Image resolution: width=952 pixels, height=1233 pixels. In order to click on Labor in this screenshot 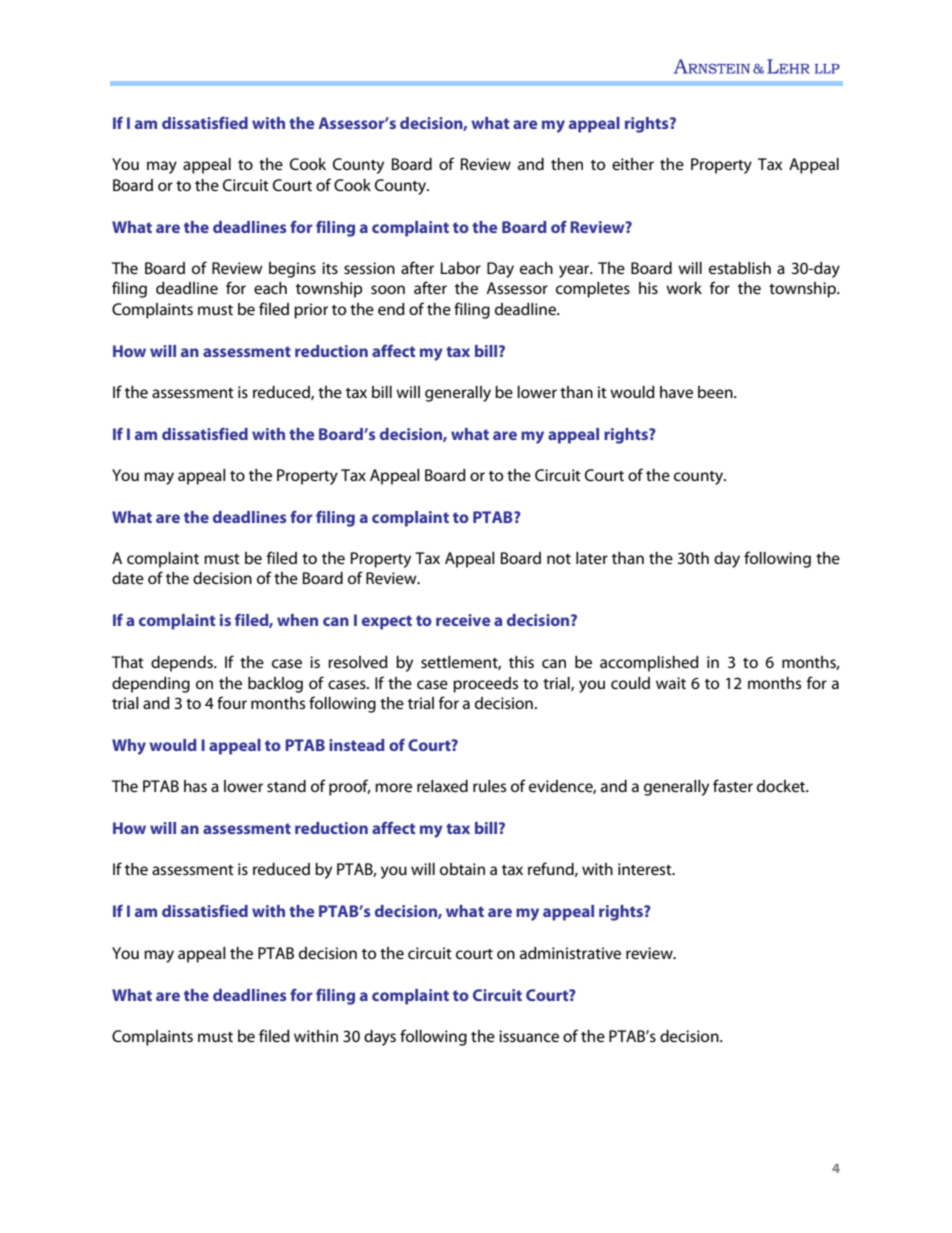, I will do `click(461, 268)`.
